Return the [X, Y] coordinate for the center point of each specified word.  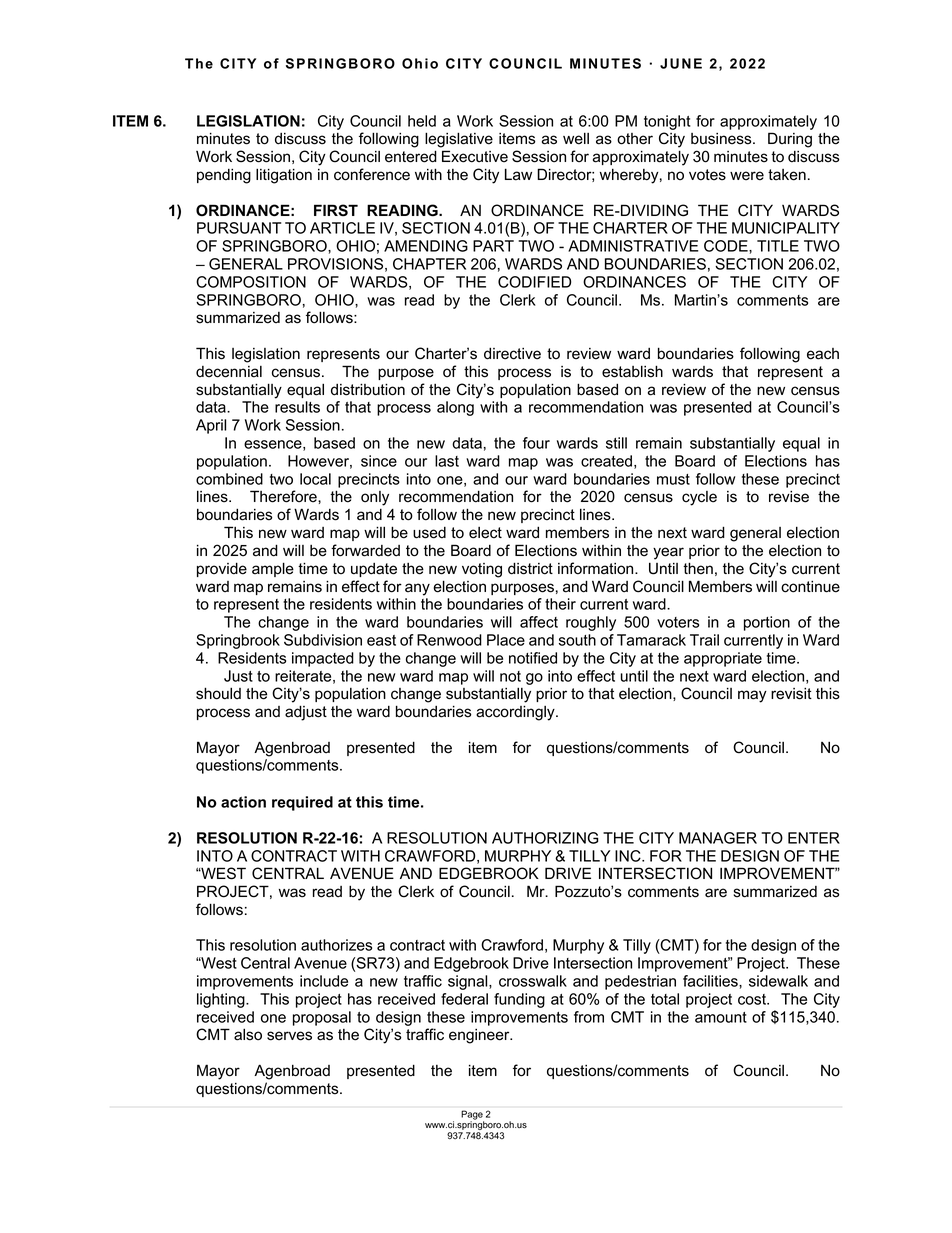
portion [767, 623]
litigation [284, 176]
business [722, 139]
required [302, 803]
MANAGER [718, 838]
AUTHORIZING [545, 838]
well [576, 138]
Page [473, 1116]
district [530, 568]
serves [289, 1036]
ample [273, 569]
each [823, 354]
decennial [229, 372]
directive [512, 353]
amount [721, 1017]
